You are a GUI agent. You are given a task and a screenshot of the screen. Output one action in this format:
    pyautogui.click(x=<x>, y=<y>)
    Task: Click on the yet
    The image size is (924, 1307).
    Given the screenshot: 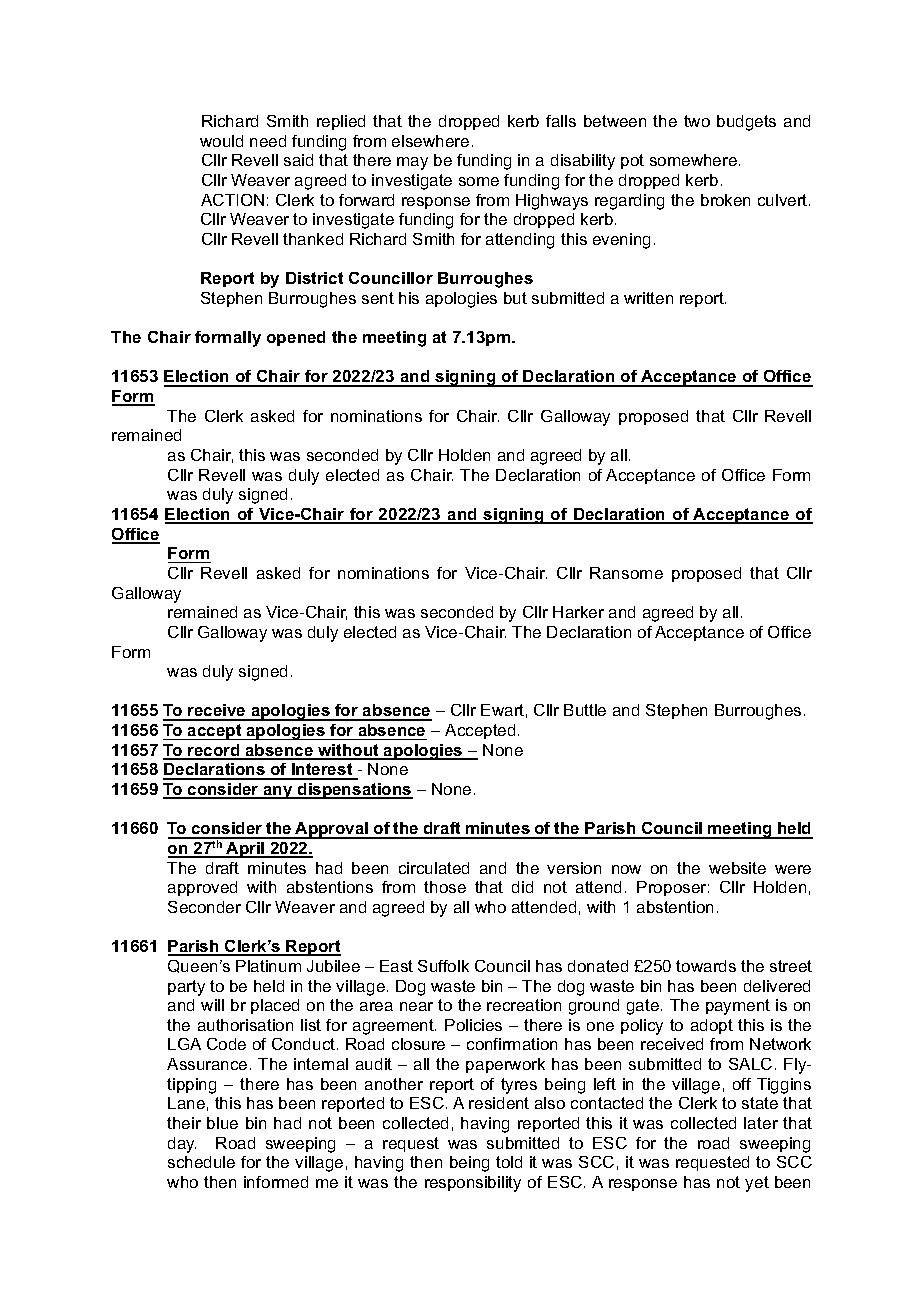 What is the action you would take?
    pyautogui.click(x=757, y=1184)
